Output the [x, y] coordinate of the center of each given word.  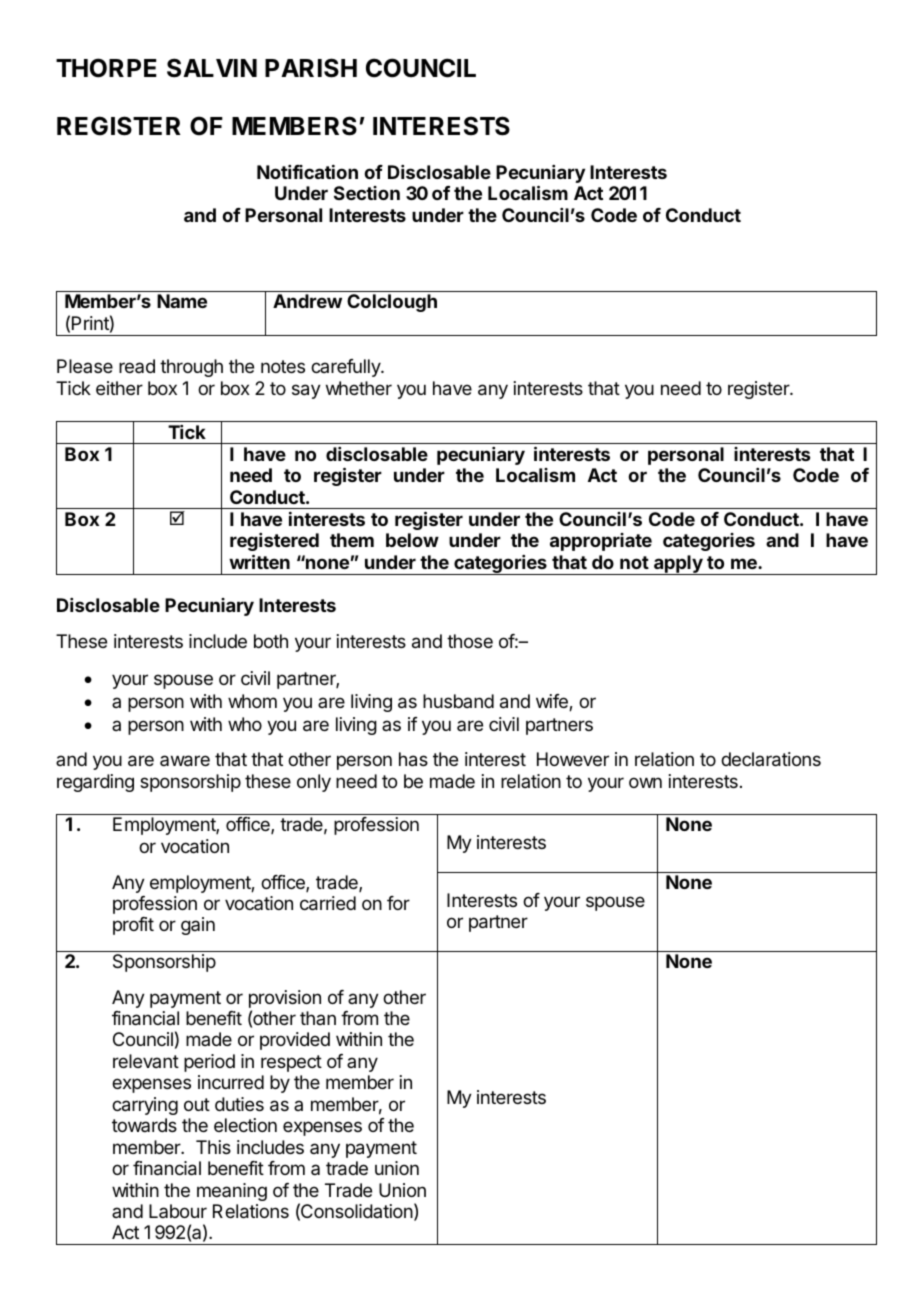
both [271, 641]
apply [678, 565]
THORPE [106, 68]
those [470, 641]
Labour [178, 1211]
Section [367, 193]
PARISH [311, 68]
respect [291, 1063]
